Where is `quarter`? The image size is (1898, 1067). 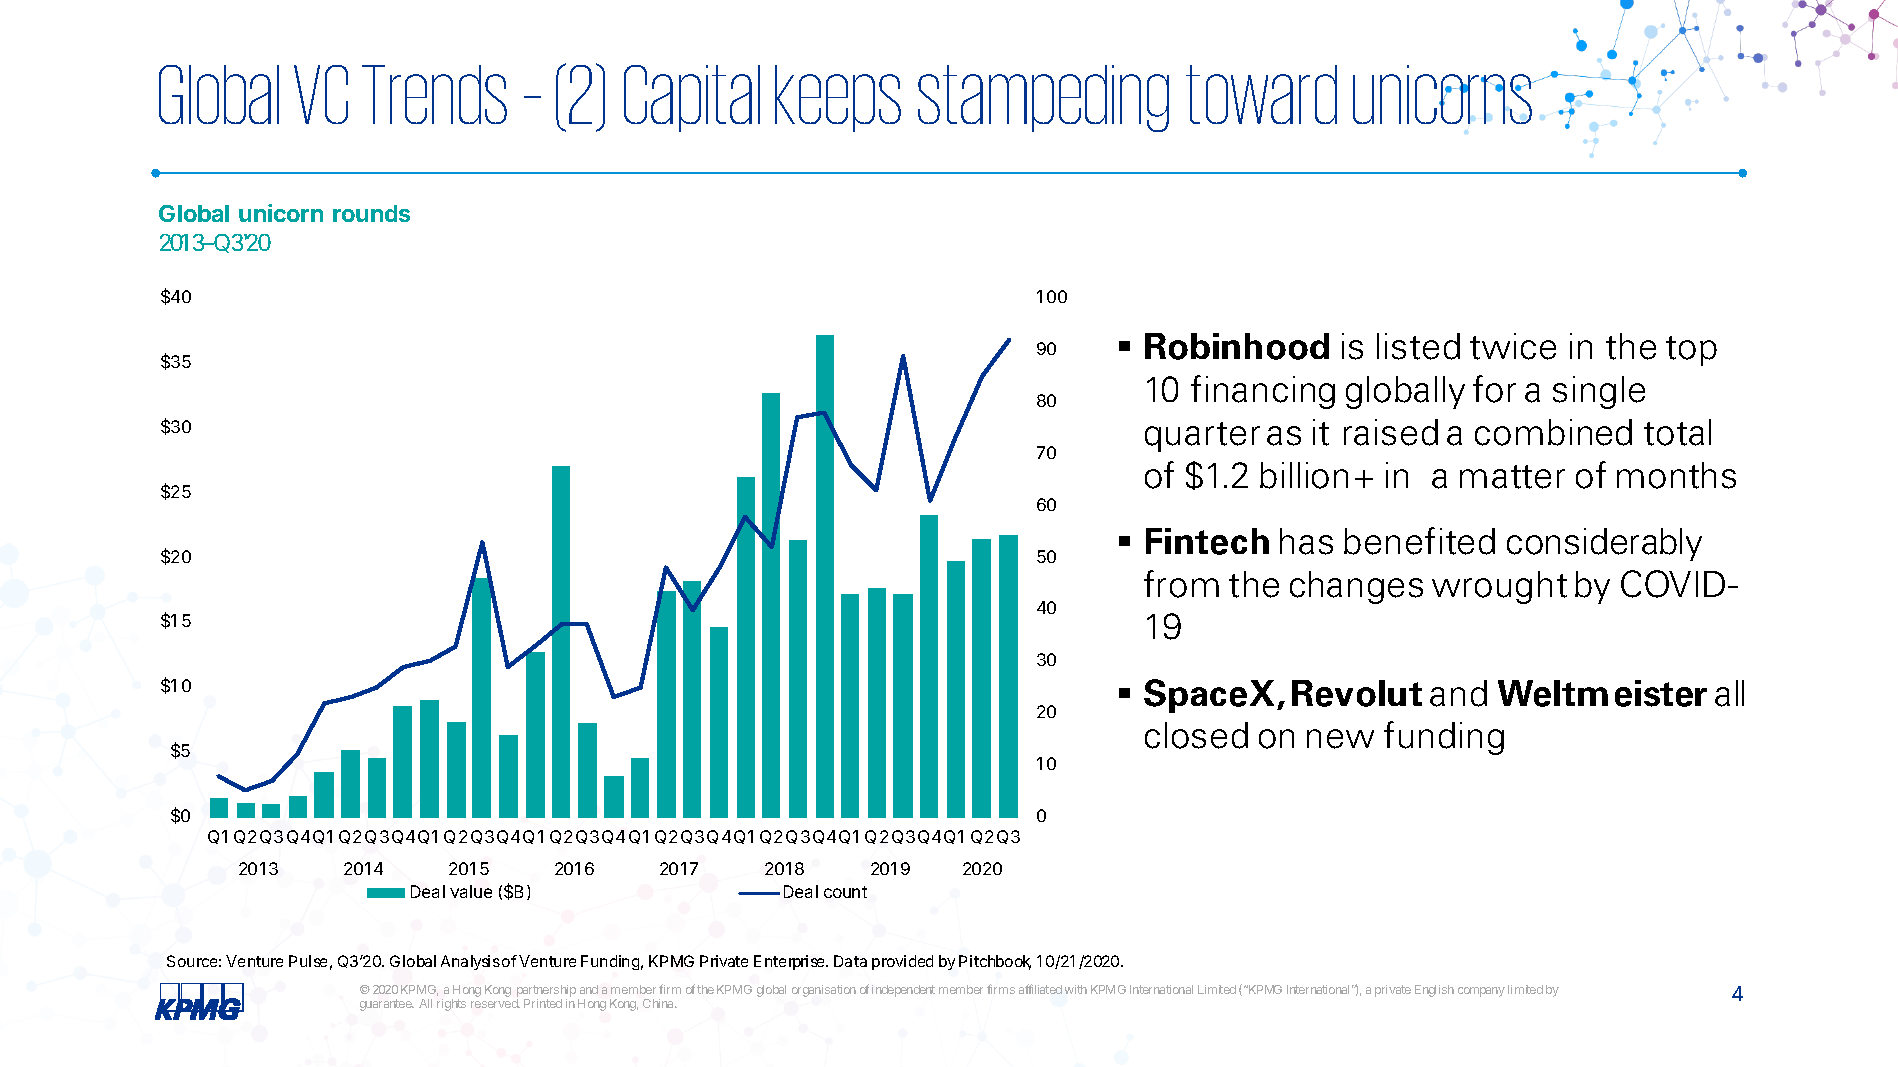 quarter is located at coordinates (1202, 437).
